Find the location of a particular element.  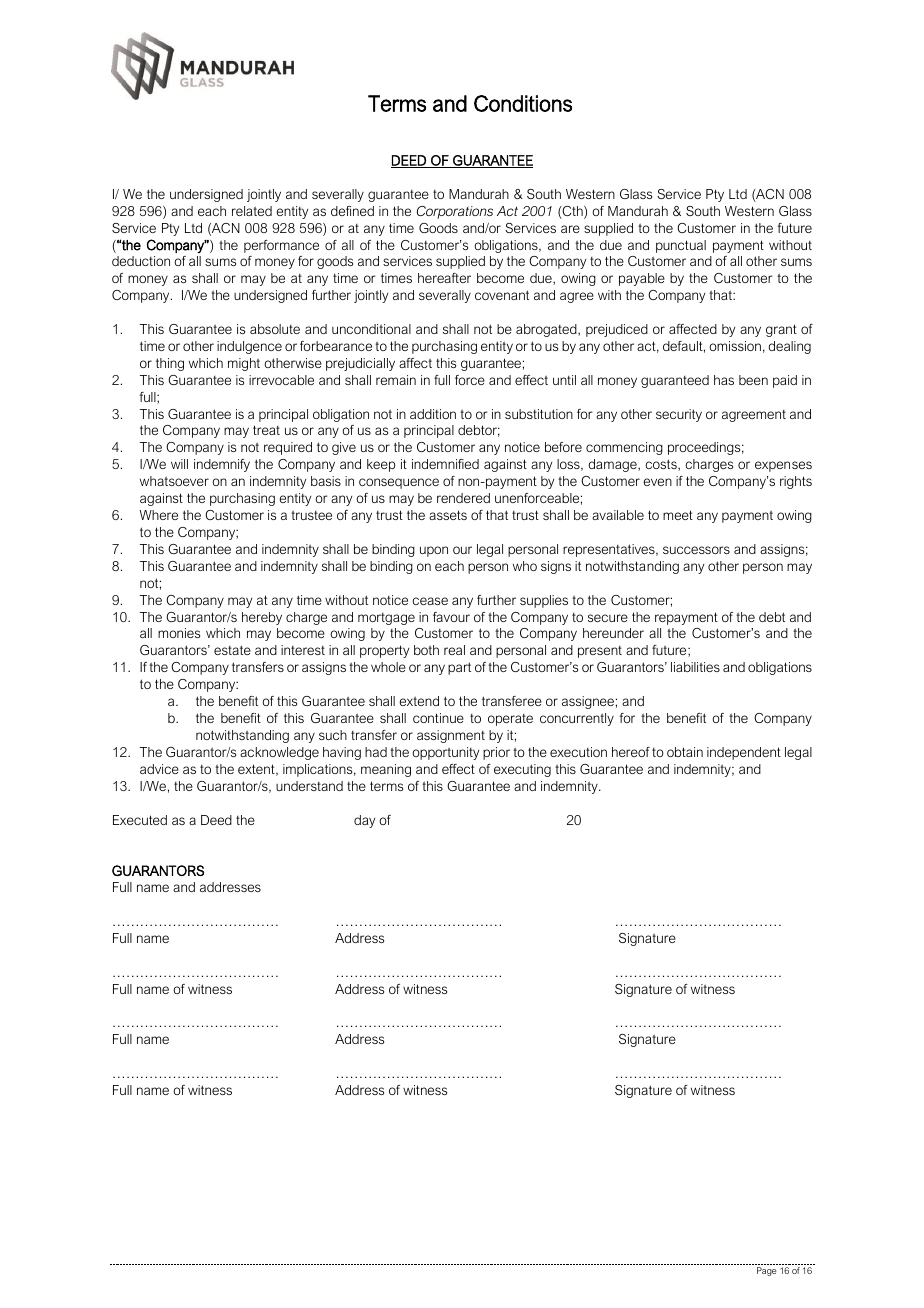

Conditions is located at coordinates (523, 103).
